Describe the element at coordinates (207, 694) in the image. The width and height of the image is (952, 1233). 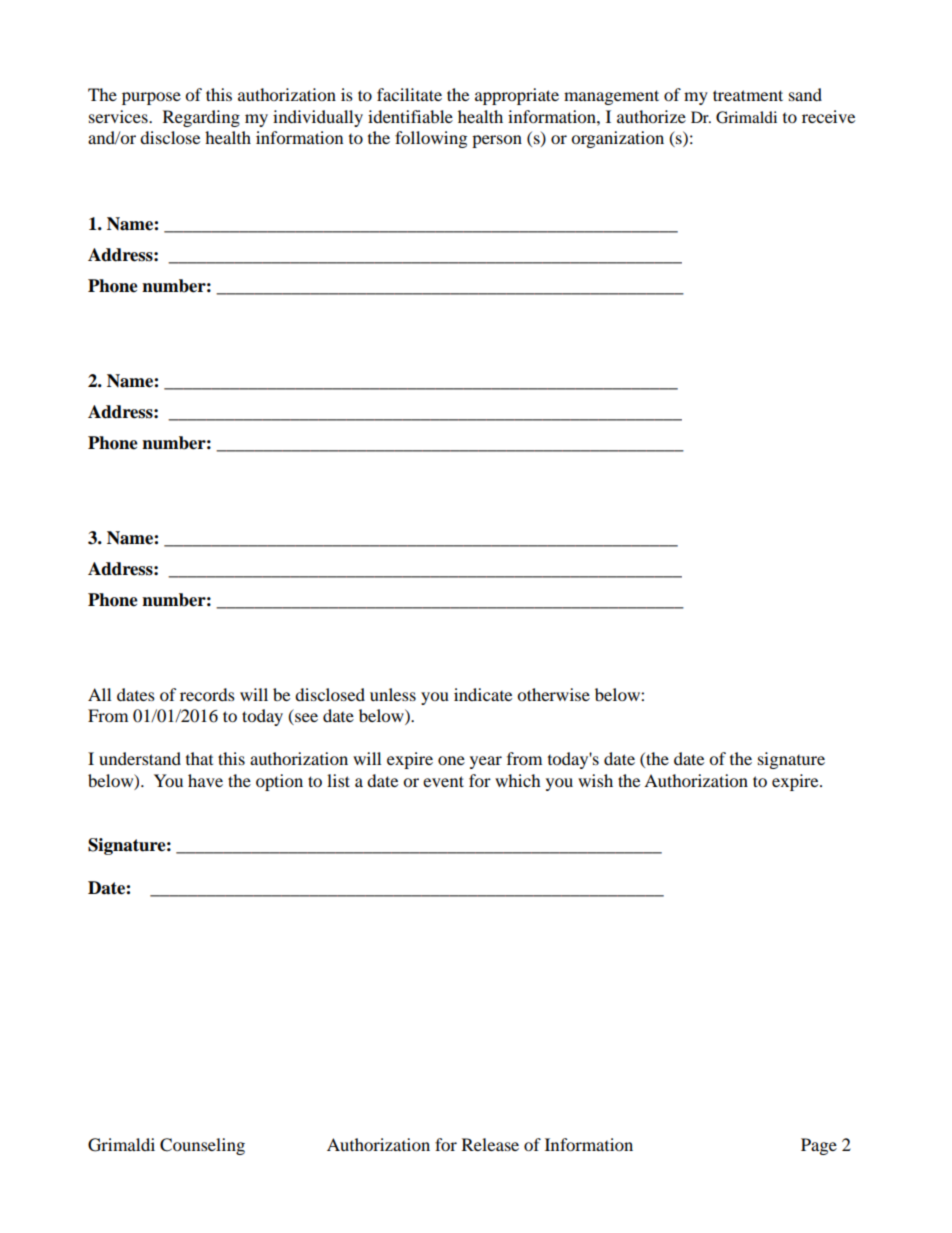
I see `records` at that location.
